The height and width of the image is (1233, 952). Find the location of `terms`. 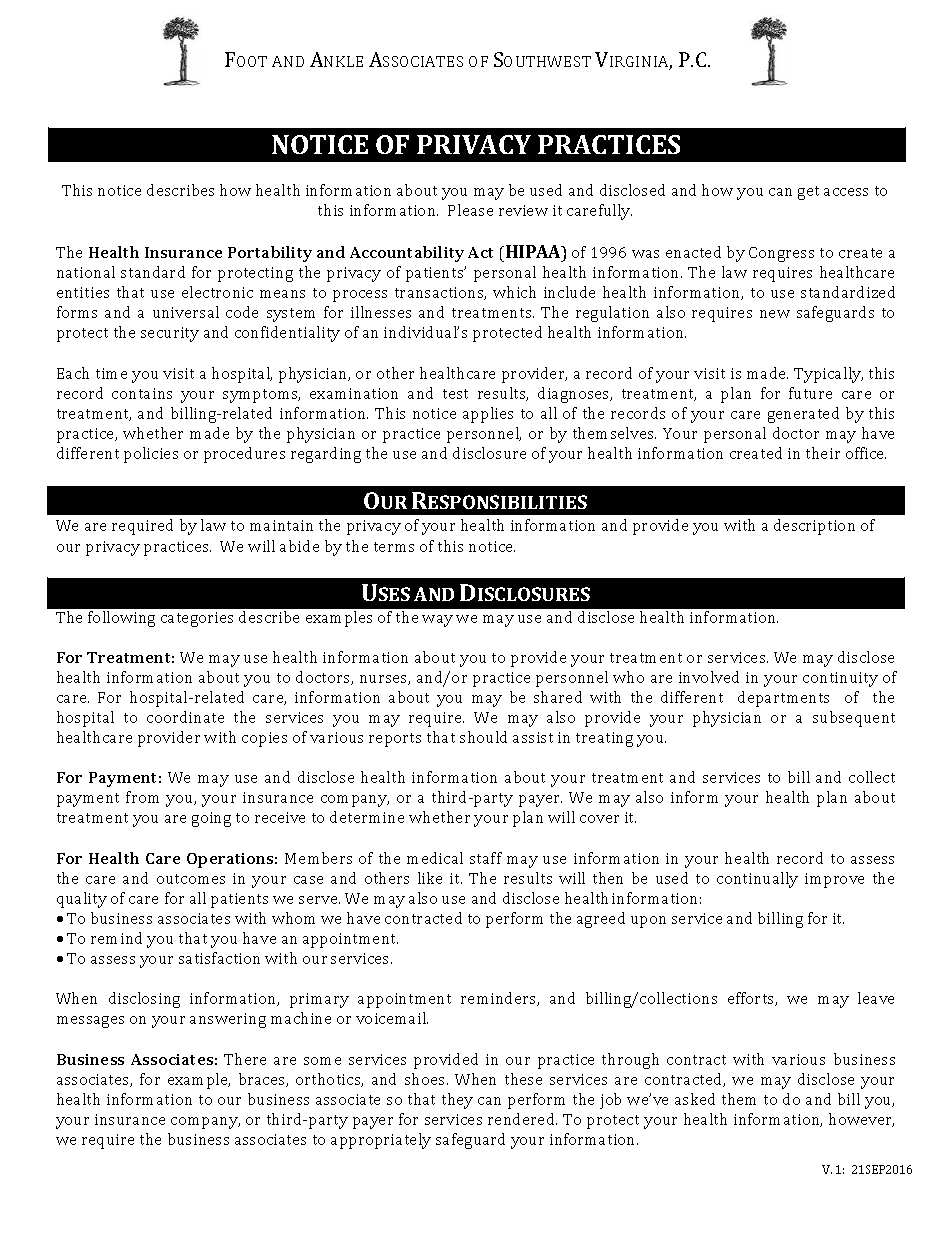

terms is located at coordinates (394, 547).
